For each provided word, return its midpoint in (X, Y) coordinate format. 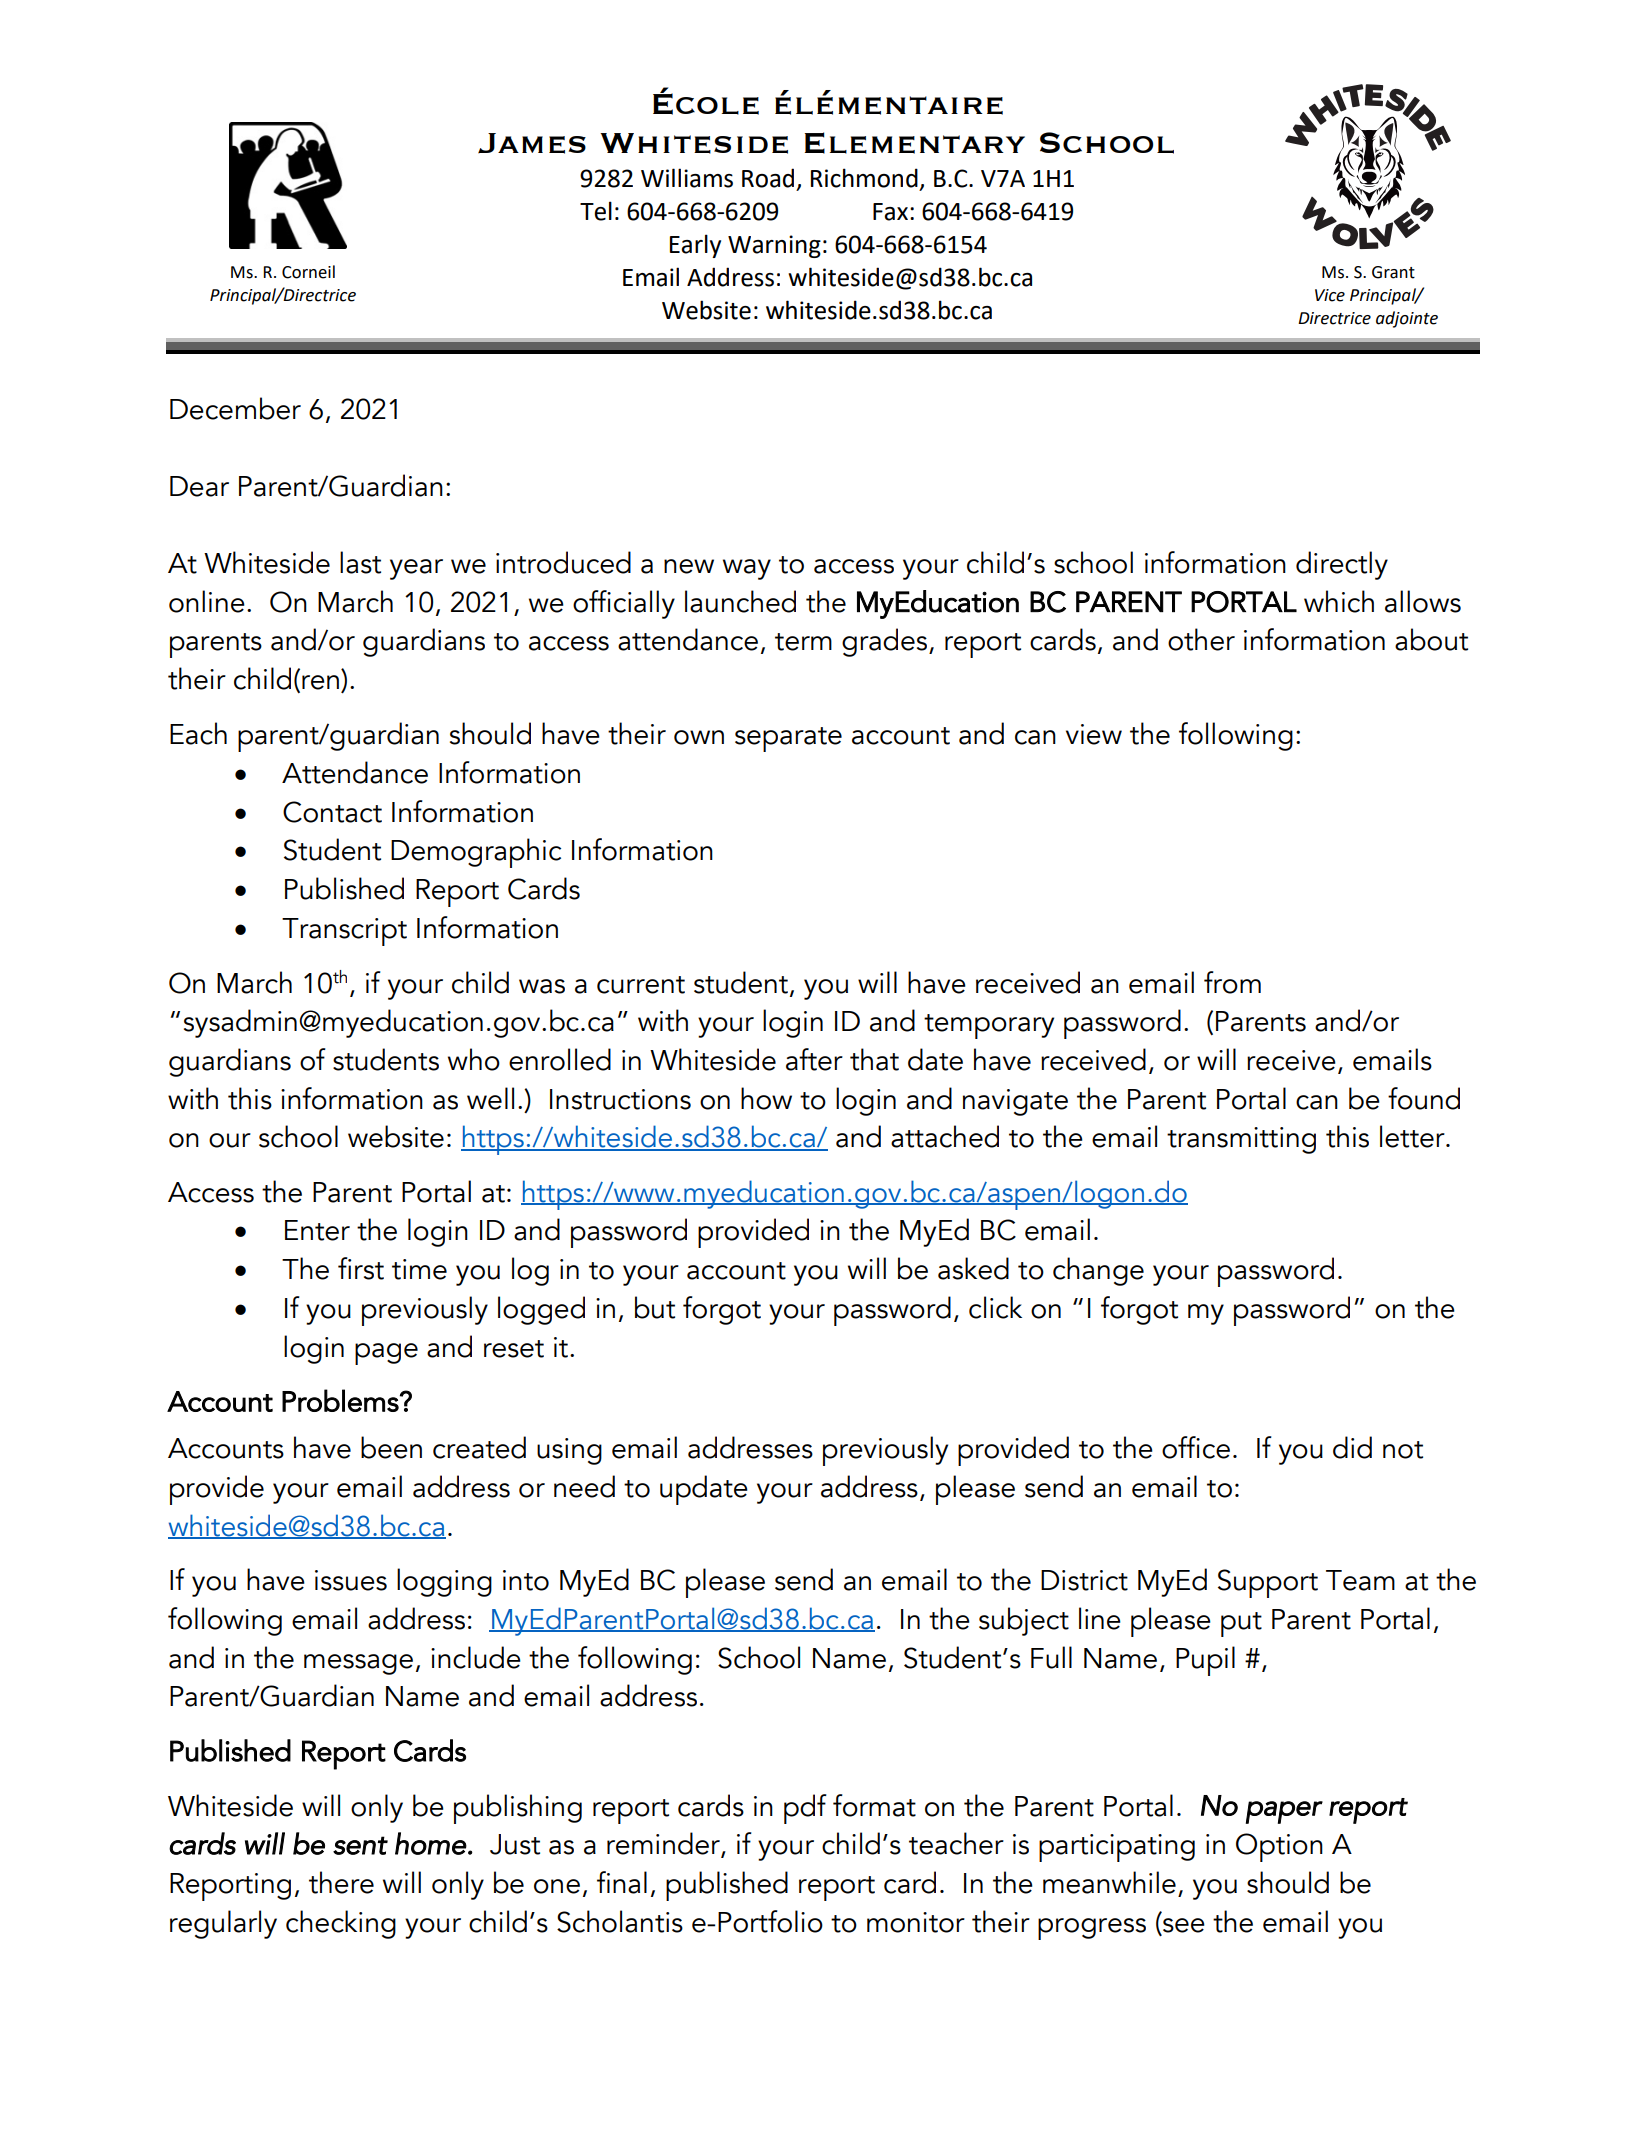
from (1232, 982)
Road (768, 178)
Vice (1330, 295)
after (814, 1059)
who (474, 1059)
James (532, 143)
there (341, 1882)
